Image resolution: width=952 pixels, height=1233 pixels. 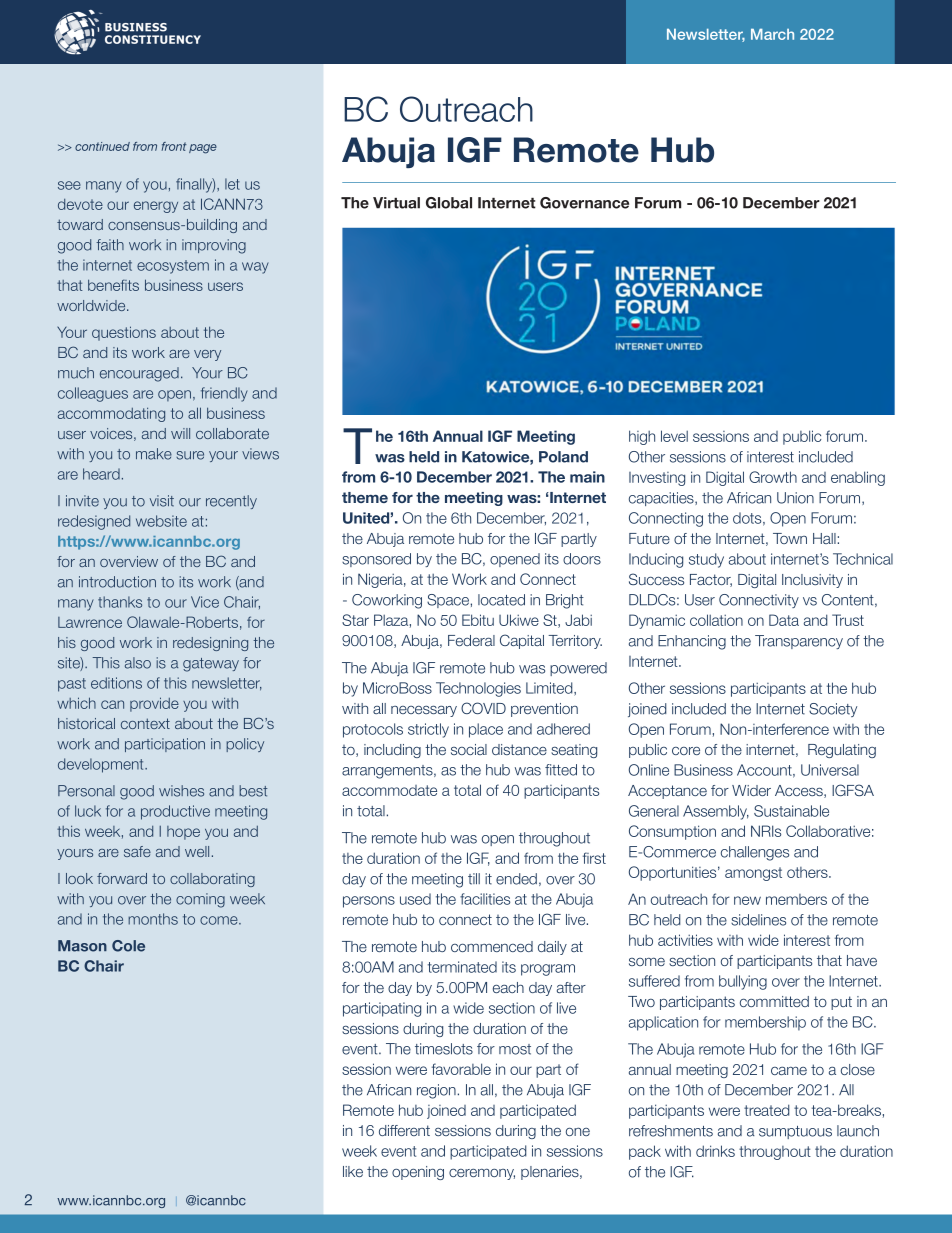 What do you see at coordinates (205, 602) in the image?
I see `Vice` at bounding box center [205, 602].
